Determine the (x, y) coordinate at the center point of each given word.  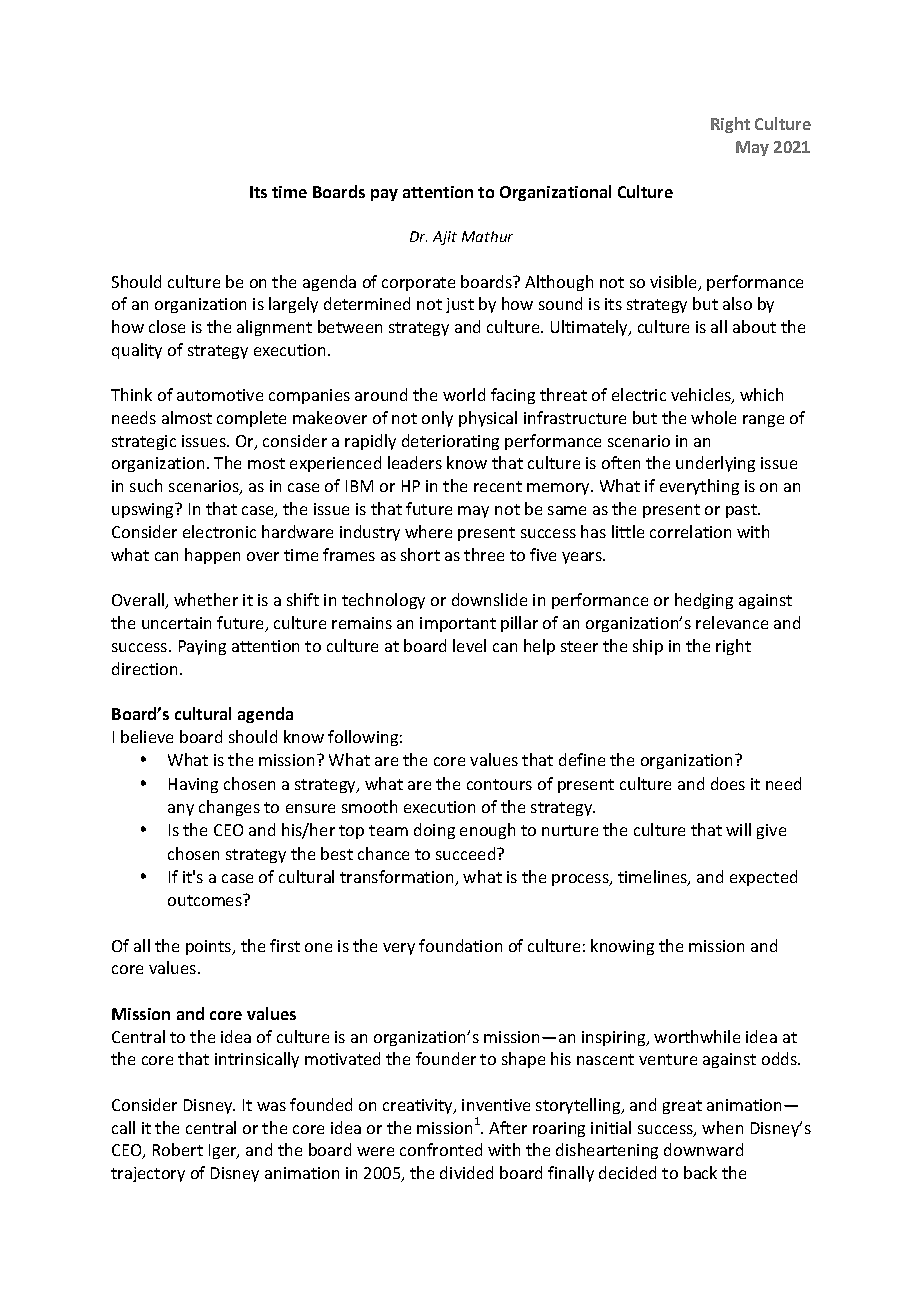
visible (675, 283)
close (167, 326)
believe (147, 736)
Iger (224, 1151)
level (469, 645)
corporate (418, 284)
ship (648, 647)
